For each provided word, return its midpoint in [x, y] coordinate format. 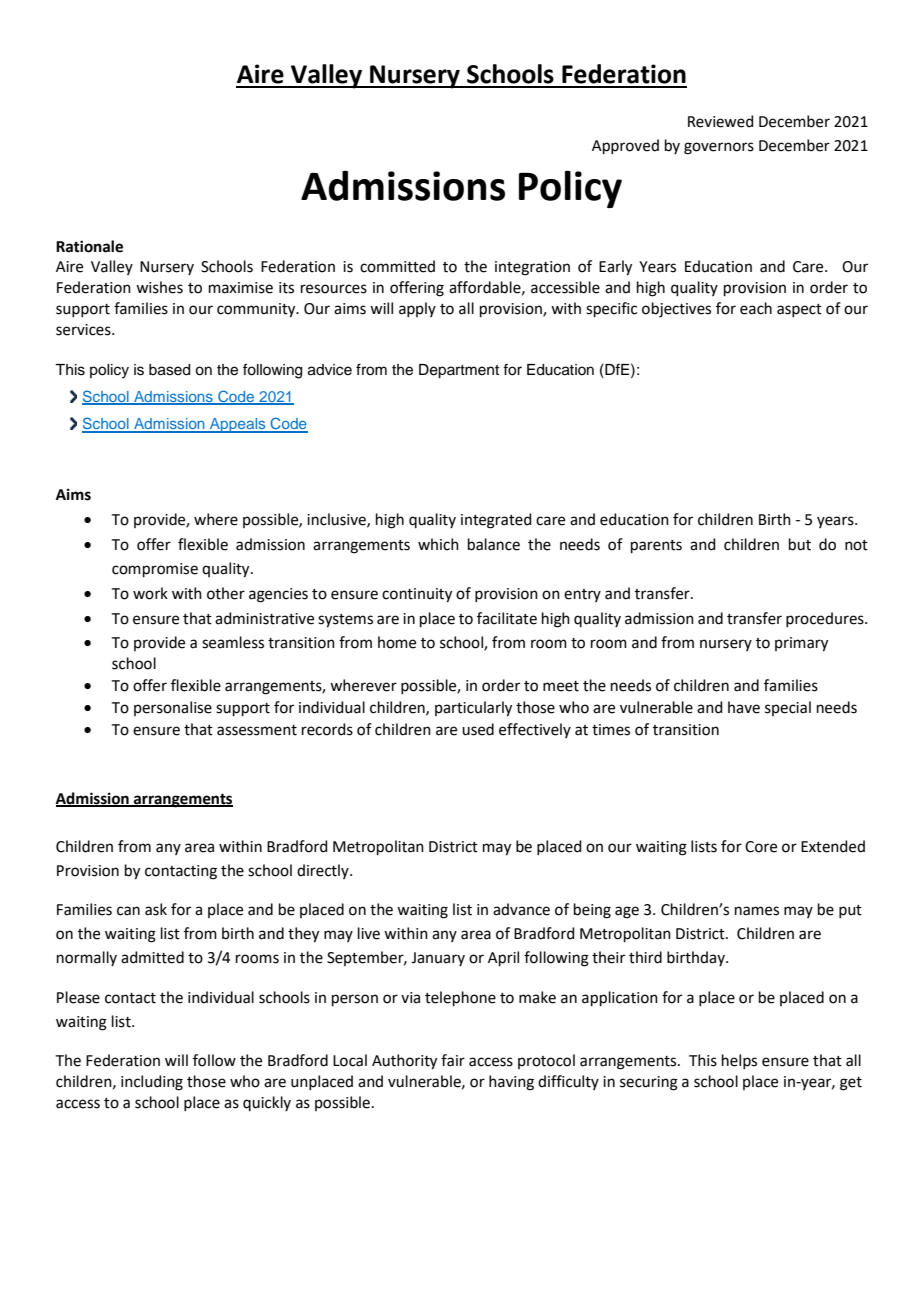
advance [521, 909]
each [756, 308]
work [150, 593]
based [169, 370]
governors [719, 148]
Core [761, 847]
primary [801, 644]
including [152, 1083]
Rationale [89, 246]
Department [459, 371]
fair [453, 1060]
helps [739, 1061]
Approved [625, 146]
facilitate [507, 618]
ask [156, 909]
